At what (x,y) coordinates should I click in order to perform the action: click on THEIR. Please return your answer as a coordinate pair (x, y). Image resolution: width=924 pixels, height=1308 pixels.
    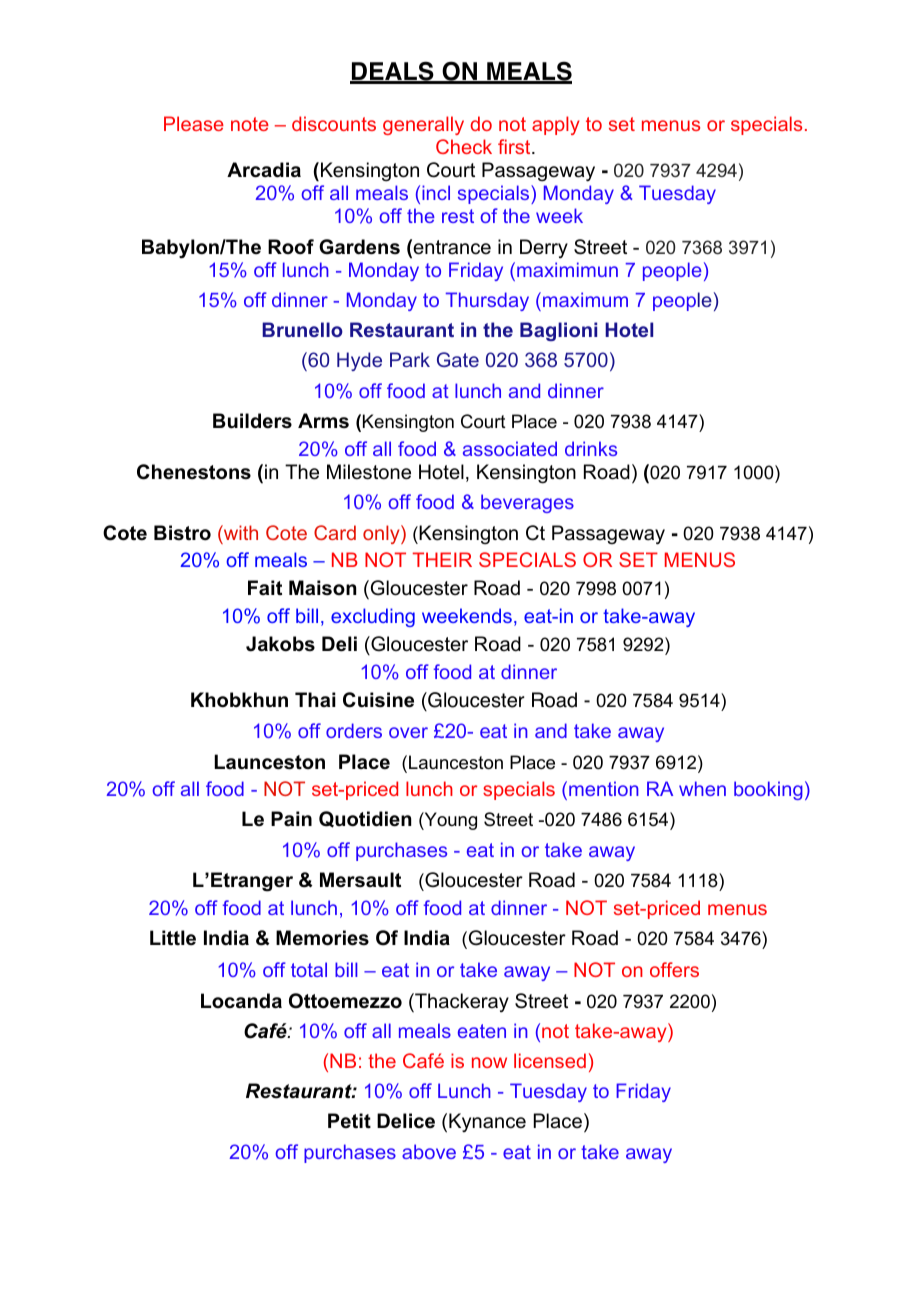
    Looking at the image, I should click on (442, 559).
